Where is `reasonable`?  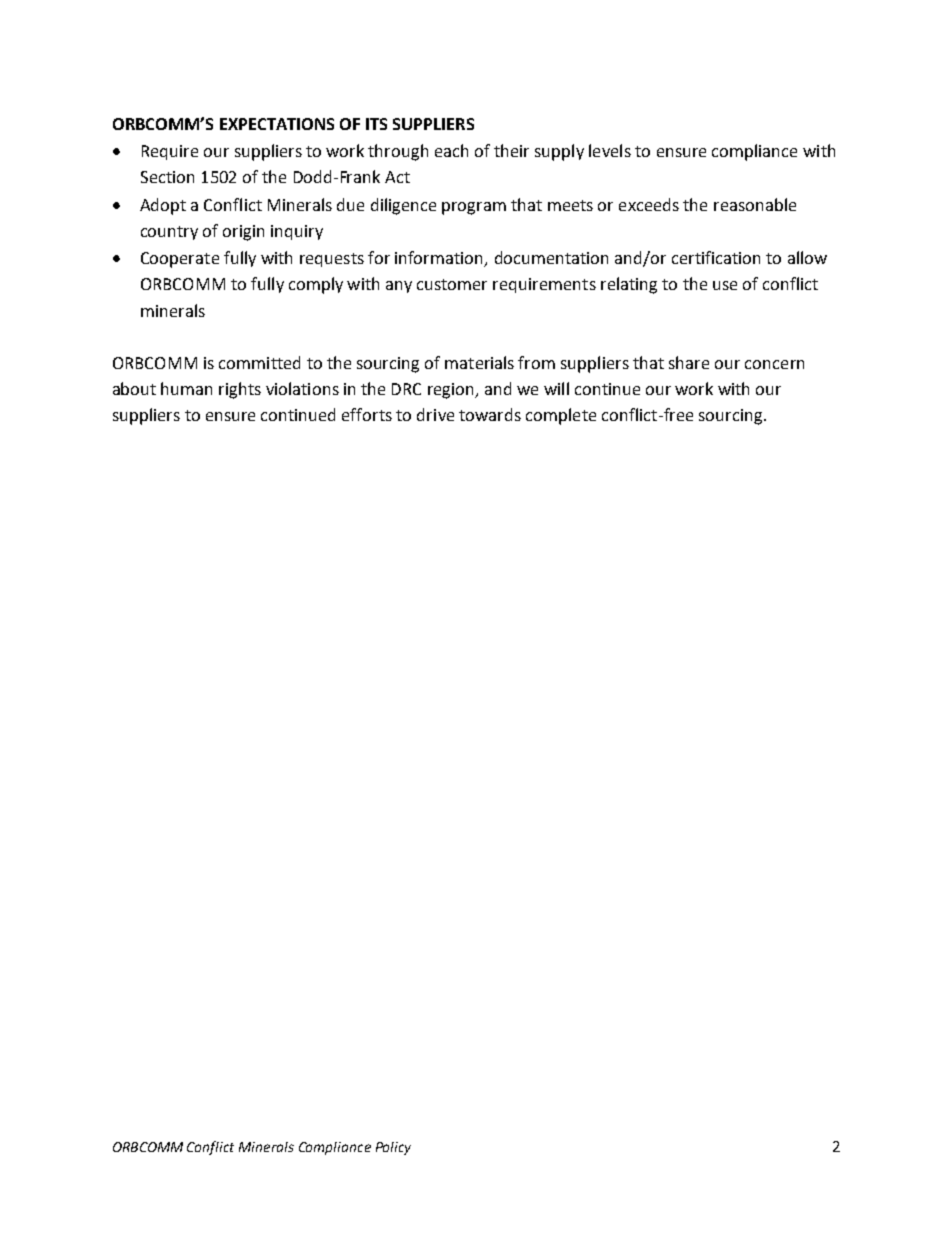 reasonable is located at coordinates (755, 204).
